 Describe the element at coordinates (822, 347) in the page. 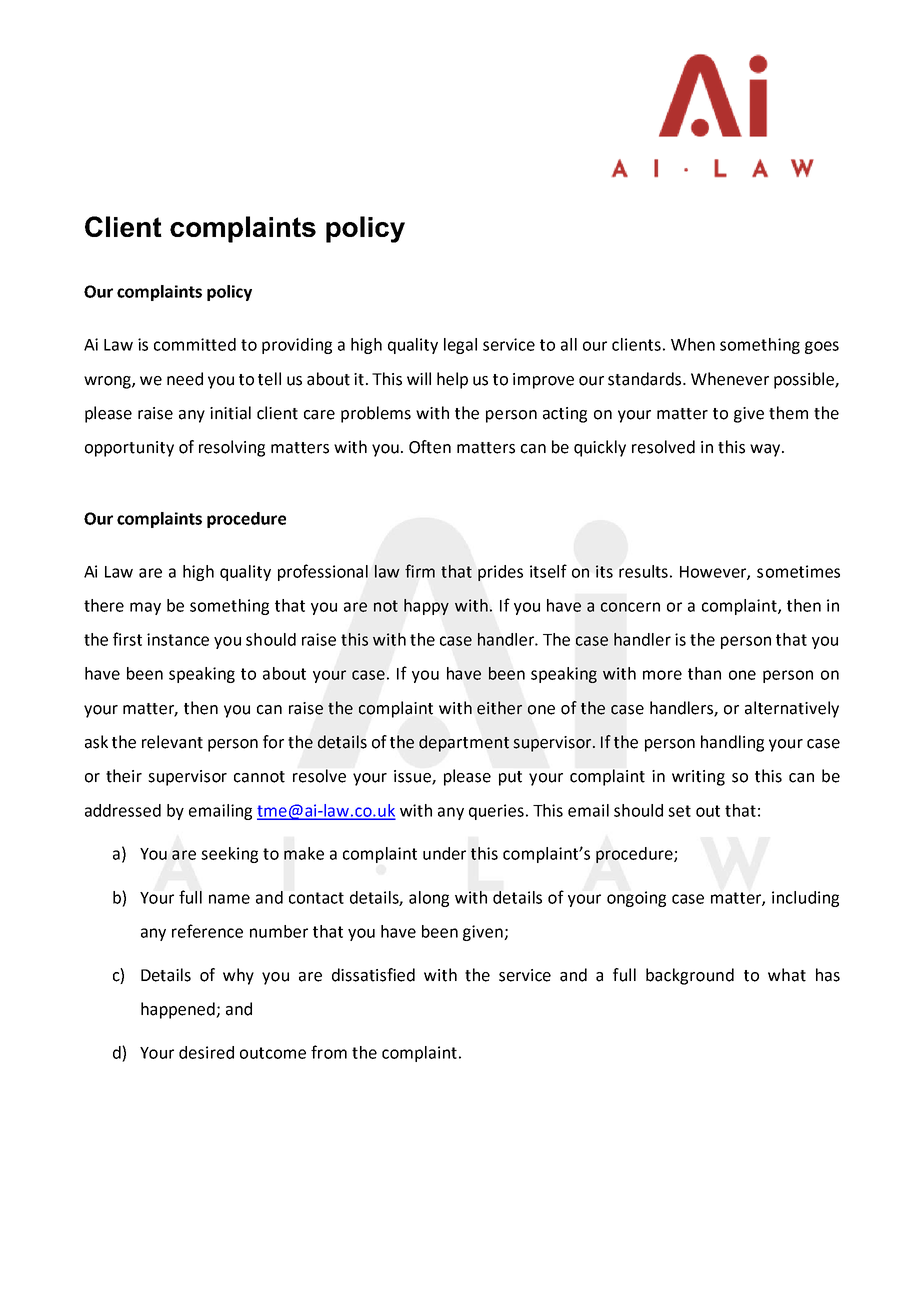

I see `goes` at that location.
